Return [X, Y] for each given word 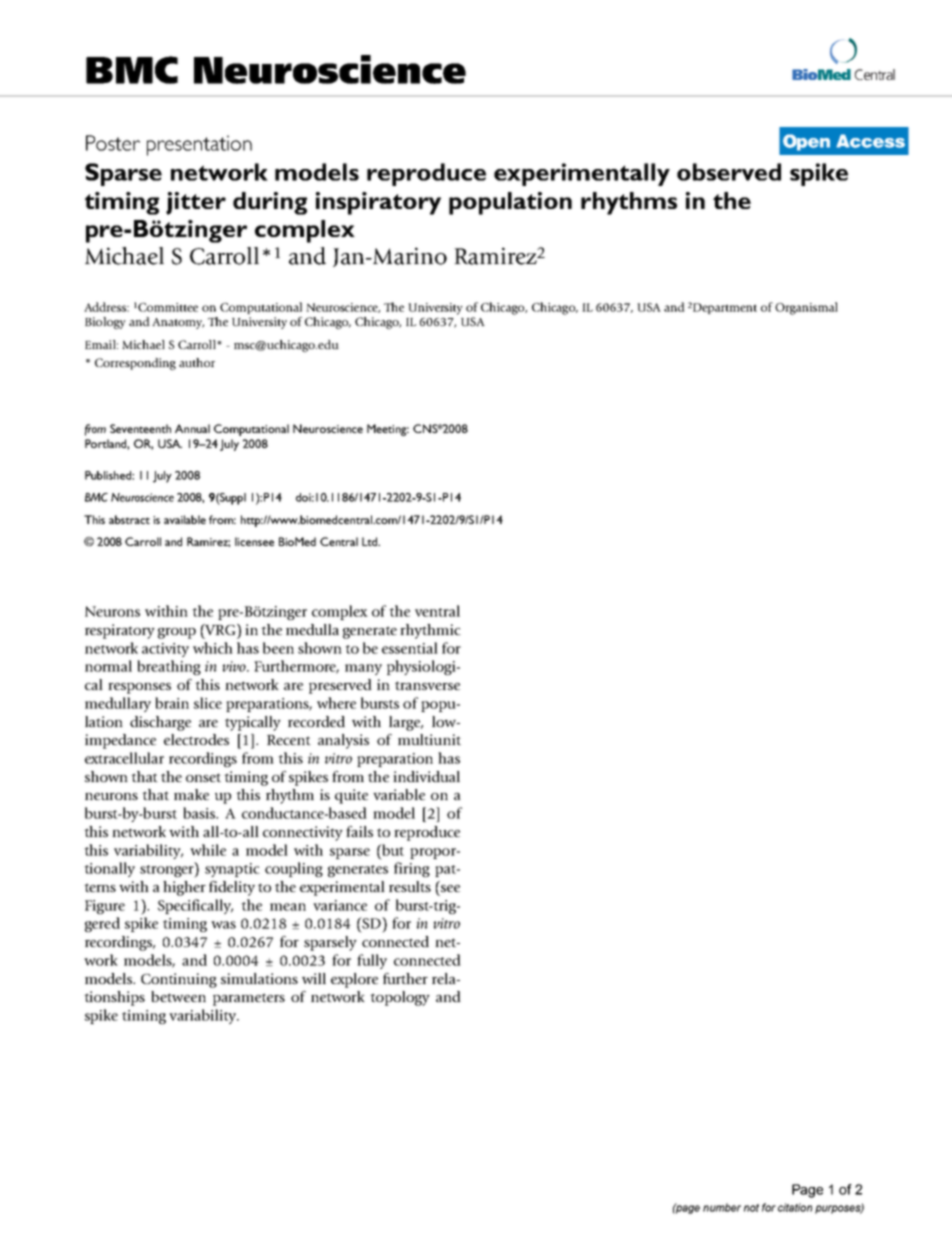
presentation [199, 145]
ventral [437, 611]
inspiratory [378, 203]
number [722, 1207]
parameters [249, 999]
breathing [169, 667]
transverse [427, 685]
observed [729, 172]
